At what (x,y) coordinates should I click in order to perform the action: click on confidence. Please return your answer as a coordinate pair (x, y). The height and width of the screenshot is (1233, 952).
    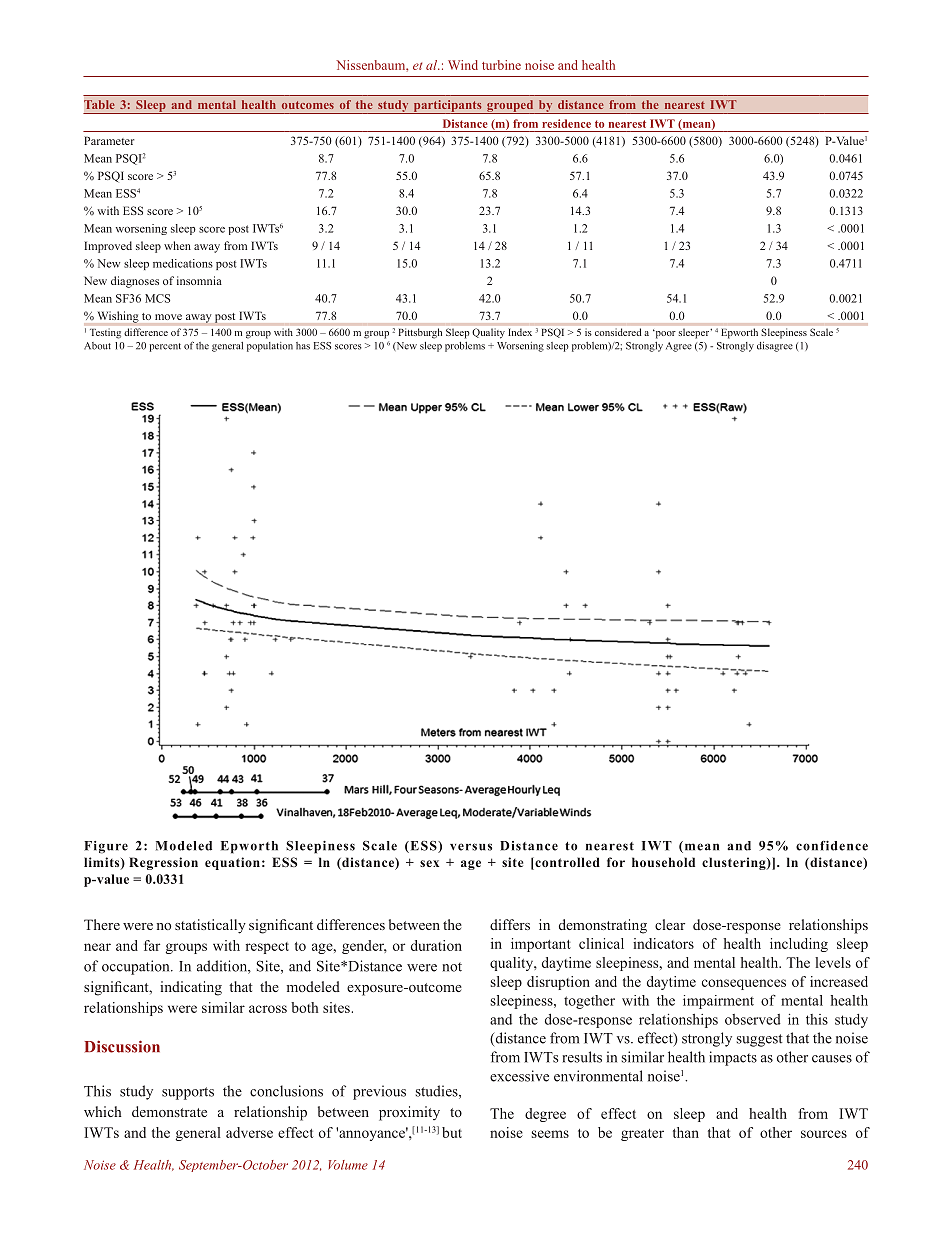
    Looking at the image, I should click on (832, 846).
